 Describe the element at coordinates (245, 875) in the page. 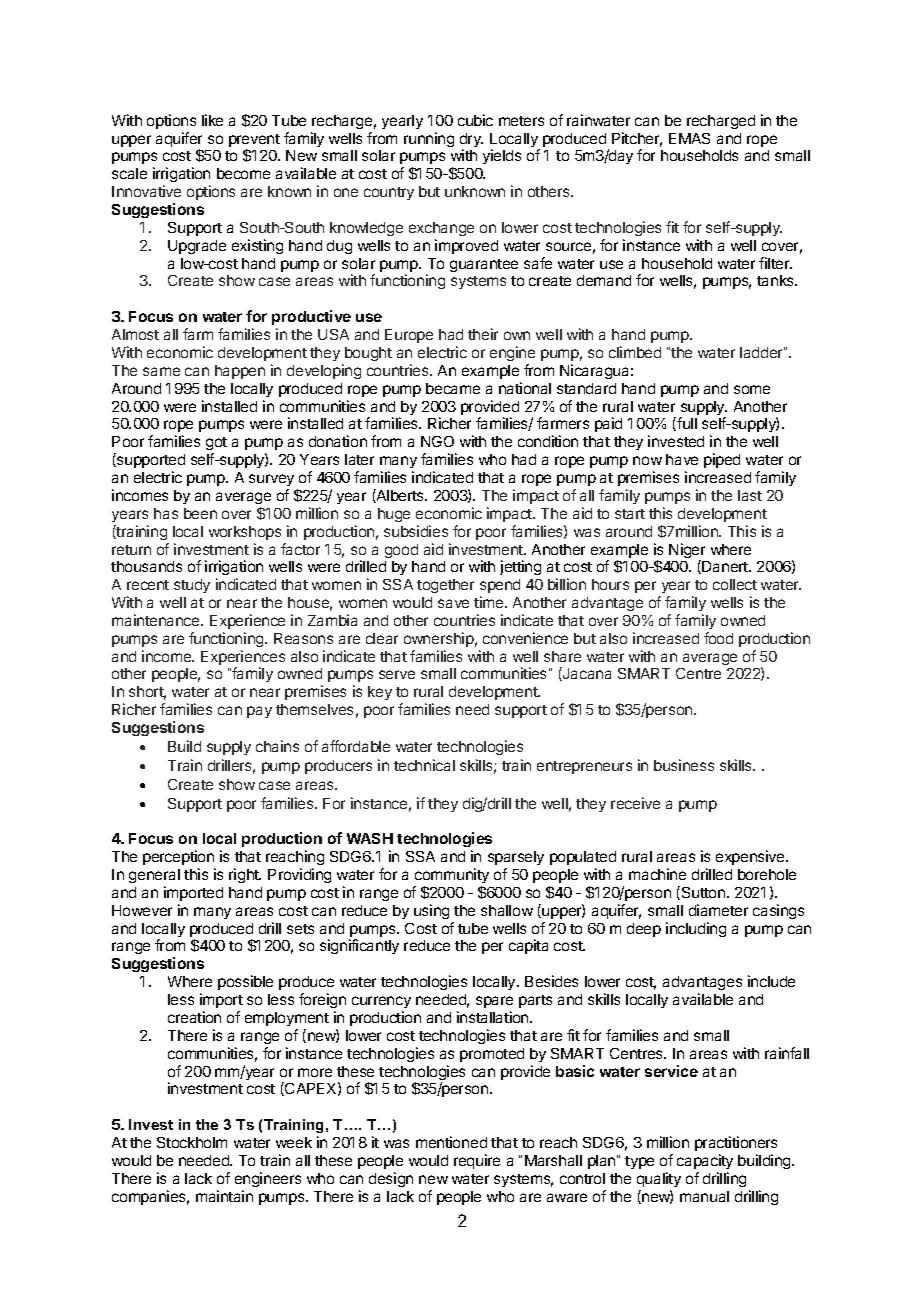

I see `right` at that location.
